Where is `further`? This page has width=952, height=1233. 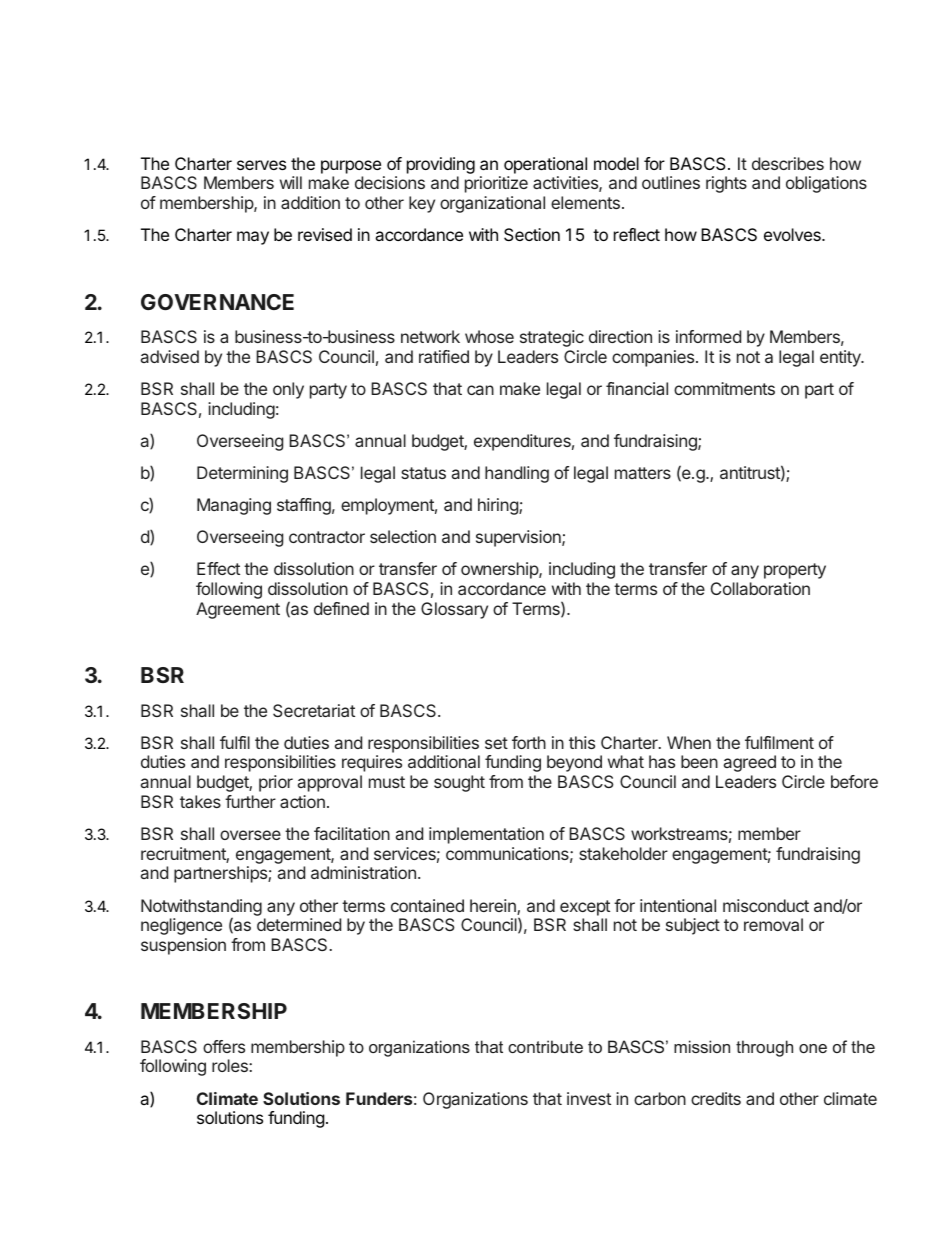 further is located at coordinates (250, 801).
